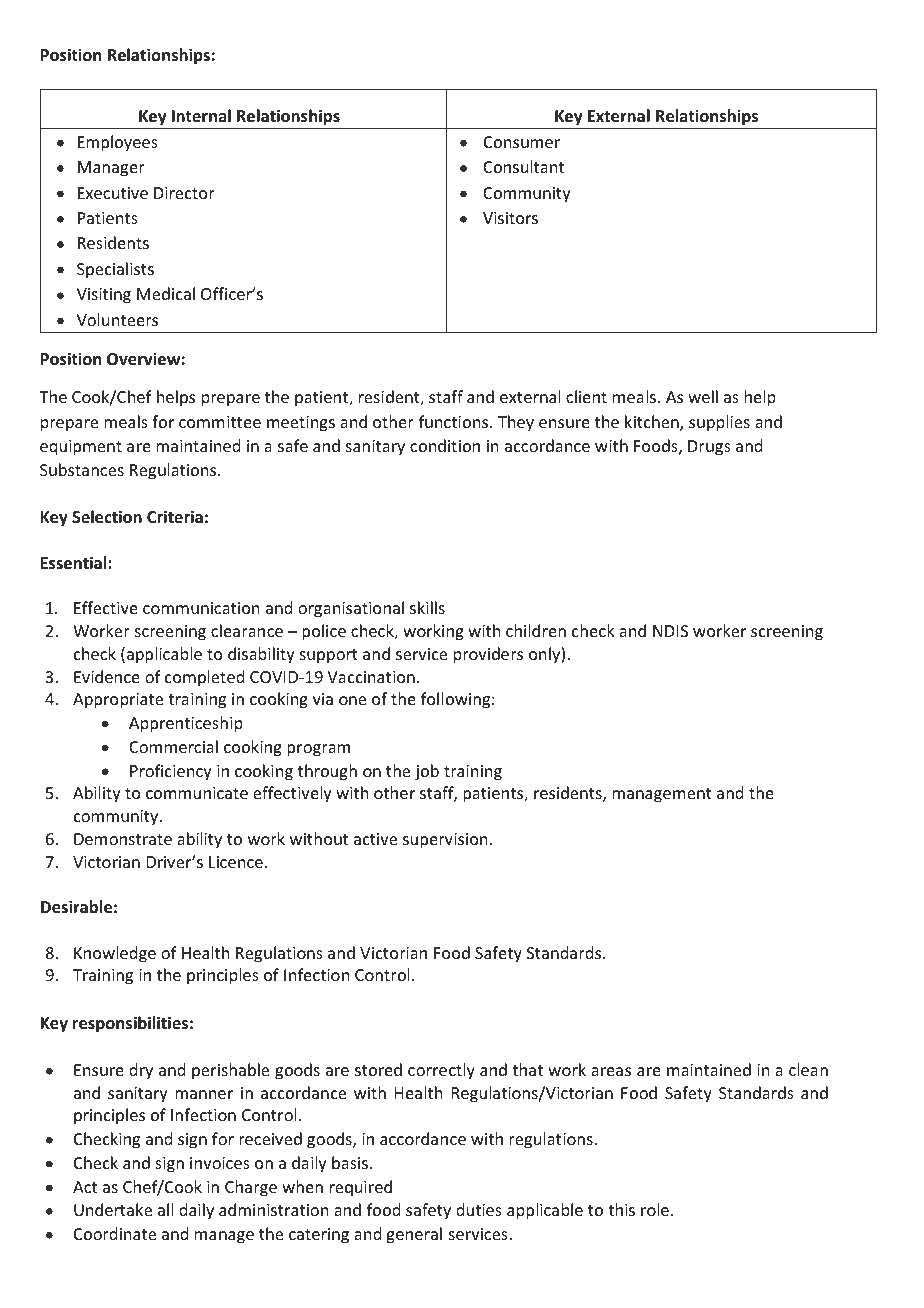 This image has height=1308, width=924. What do you see at coordinates (479, 1209) in the image?
I see `duties` at bounding box center [479, 1209].
